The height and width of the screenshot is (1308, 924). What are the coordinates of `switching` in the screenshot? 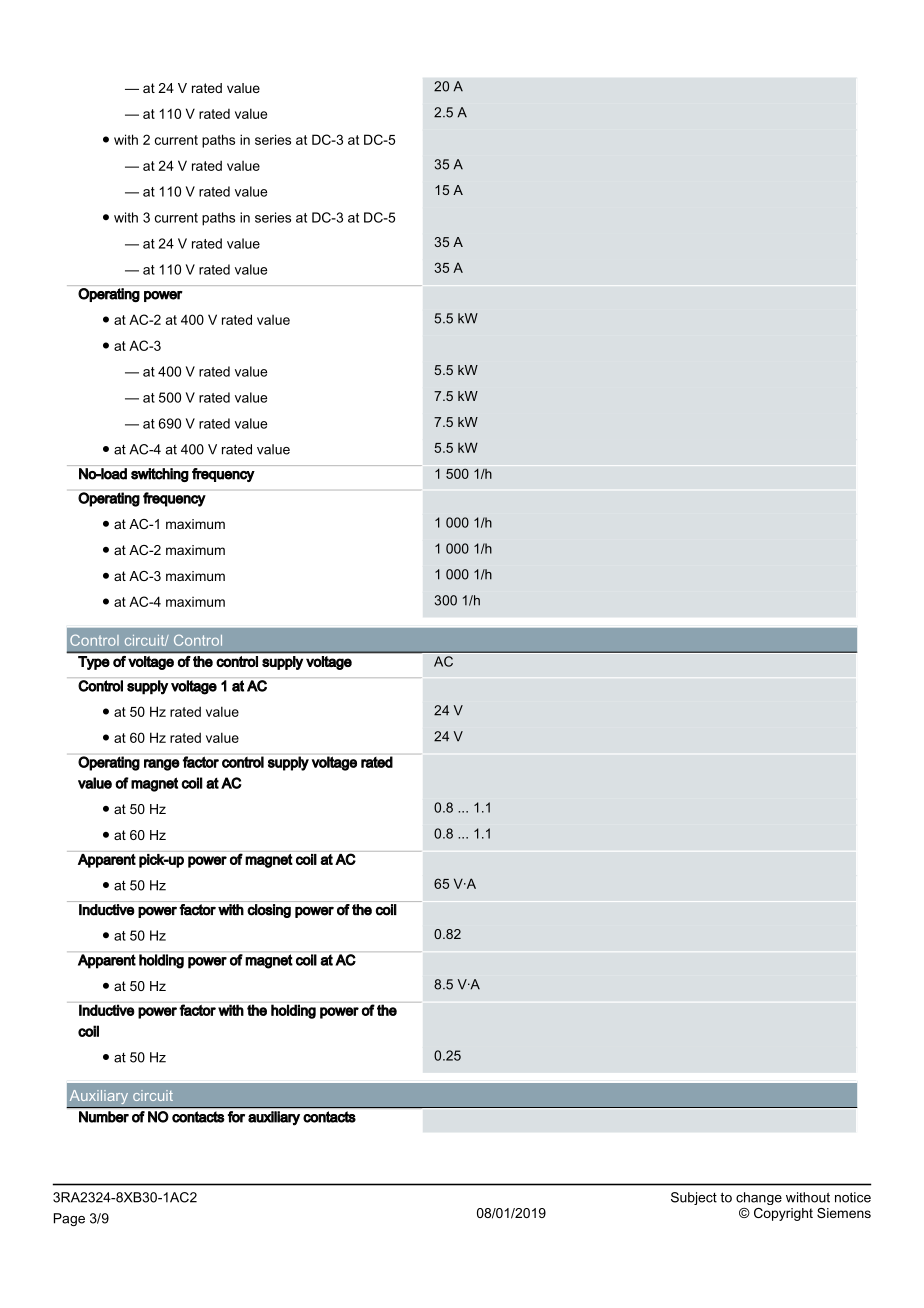 It's located at (160, 475).
